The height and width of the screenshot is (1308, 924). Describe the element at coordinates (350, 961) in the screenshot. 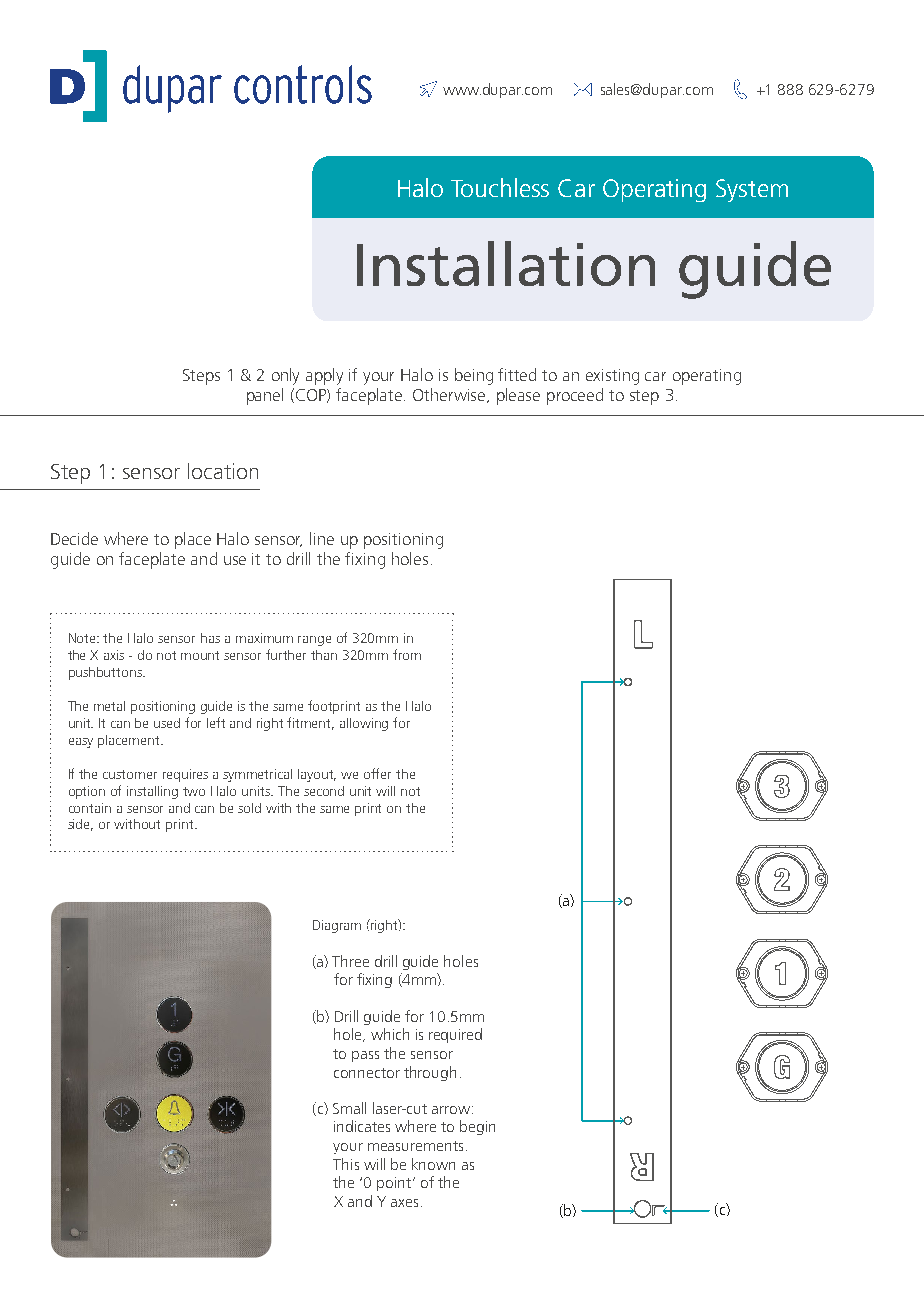

I see `Three` at that location.
